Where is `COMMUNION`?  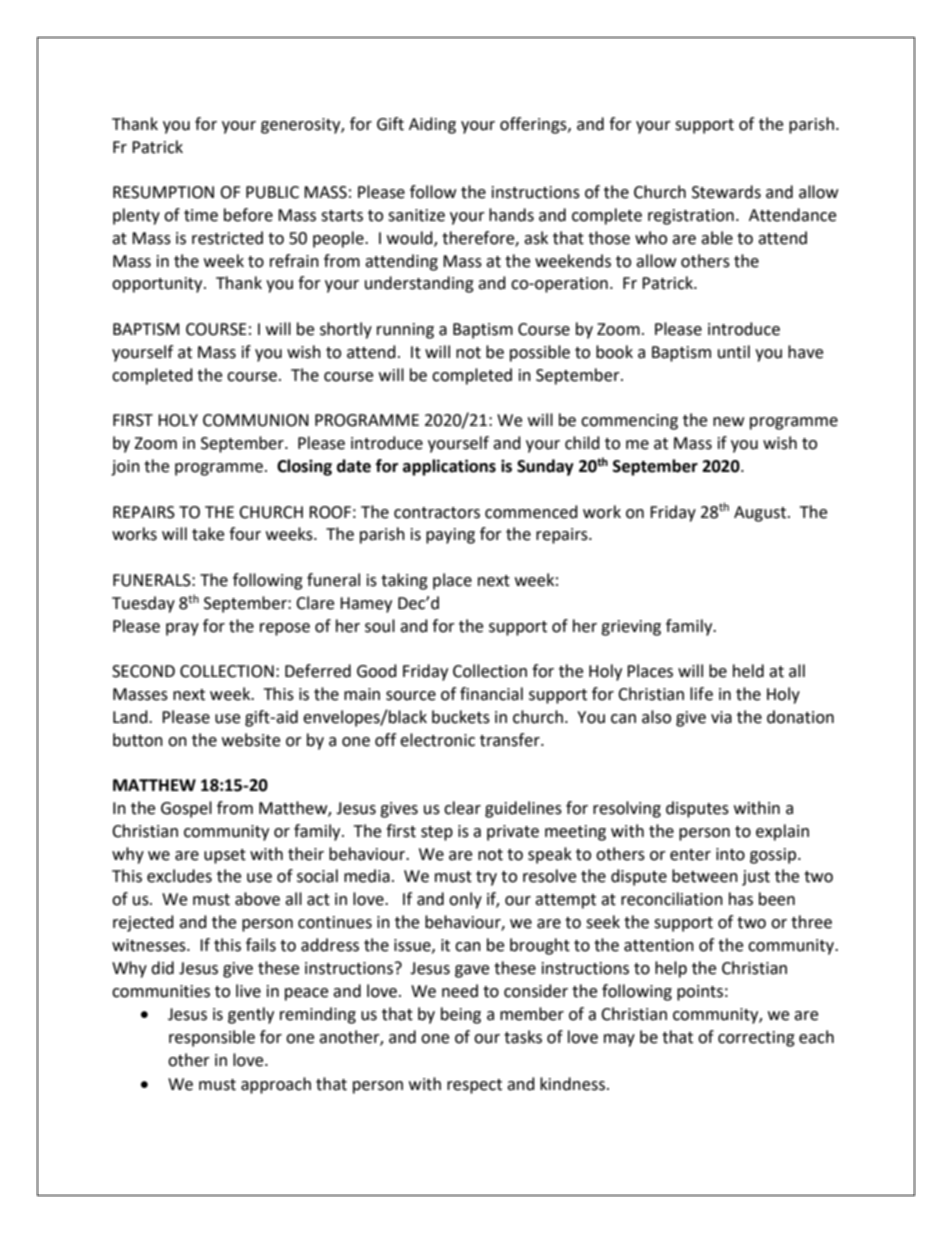
COMMUNION is located at coordinates (256, 420).
